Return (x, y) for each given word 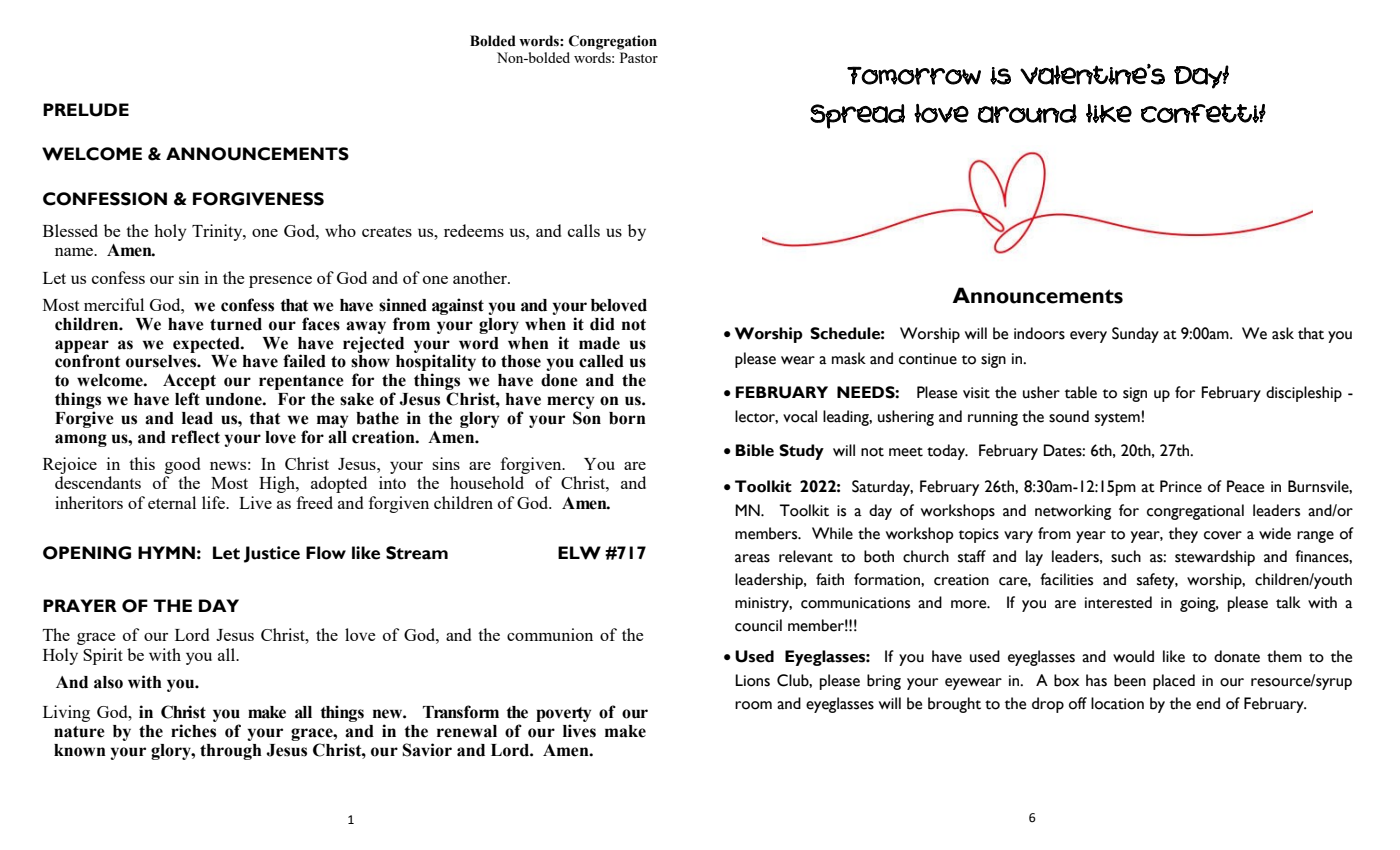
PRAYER (80, 605)
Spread (857, 116)
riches (193, 731)
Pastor (639, 57)
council (758, 625)
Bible (754, 450)
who (340, 230)
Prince (1181, 486)
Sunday (1135, 335)
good (182, 467)
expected (207, 345)
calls (584, 230)
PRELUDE (86, 110)
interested (1118, 602)
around (1027, 113)
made (599, 343)
